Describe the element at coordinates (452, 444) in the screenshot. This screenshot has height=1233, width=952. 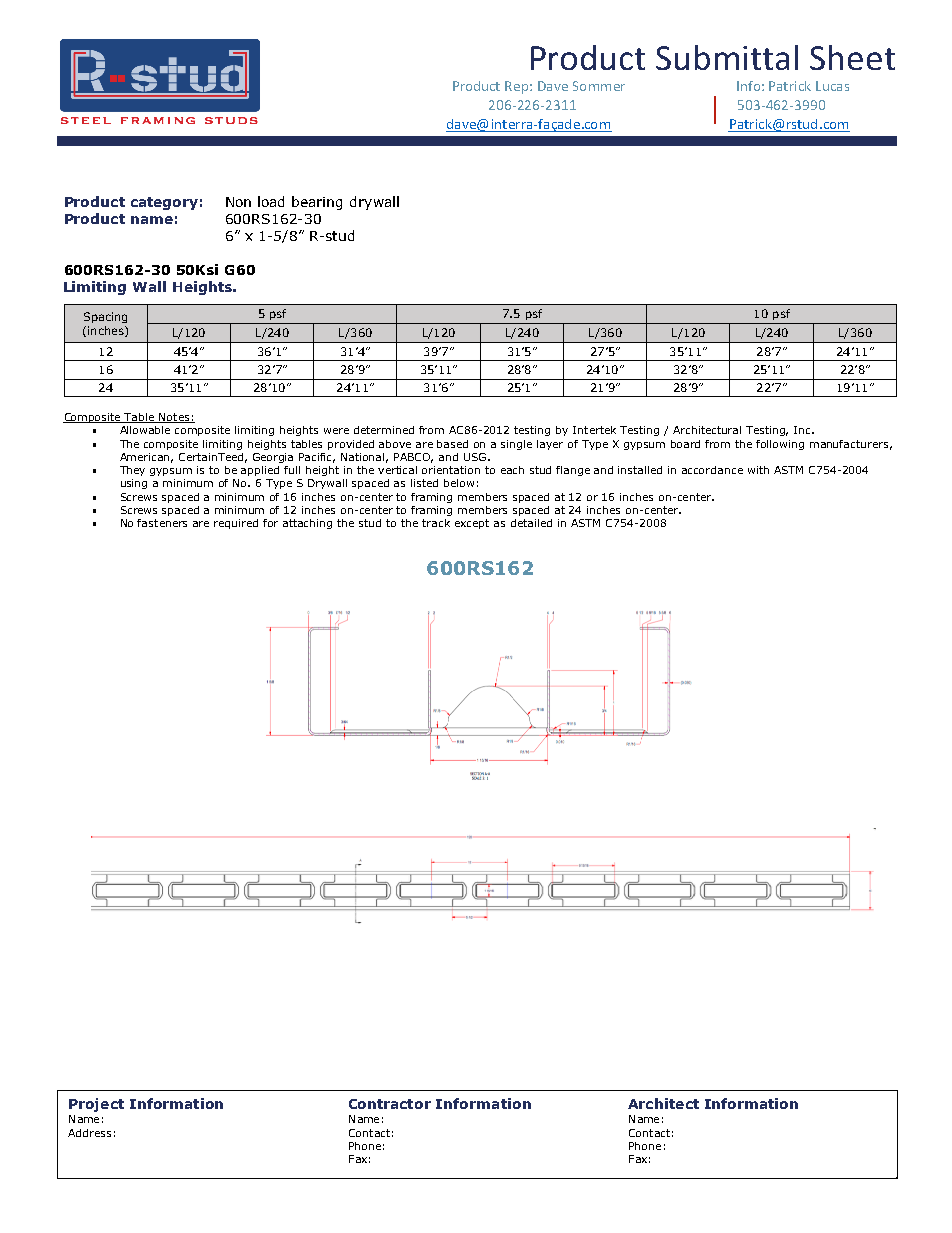
I see `based` at that location.
